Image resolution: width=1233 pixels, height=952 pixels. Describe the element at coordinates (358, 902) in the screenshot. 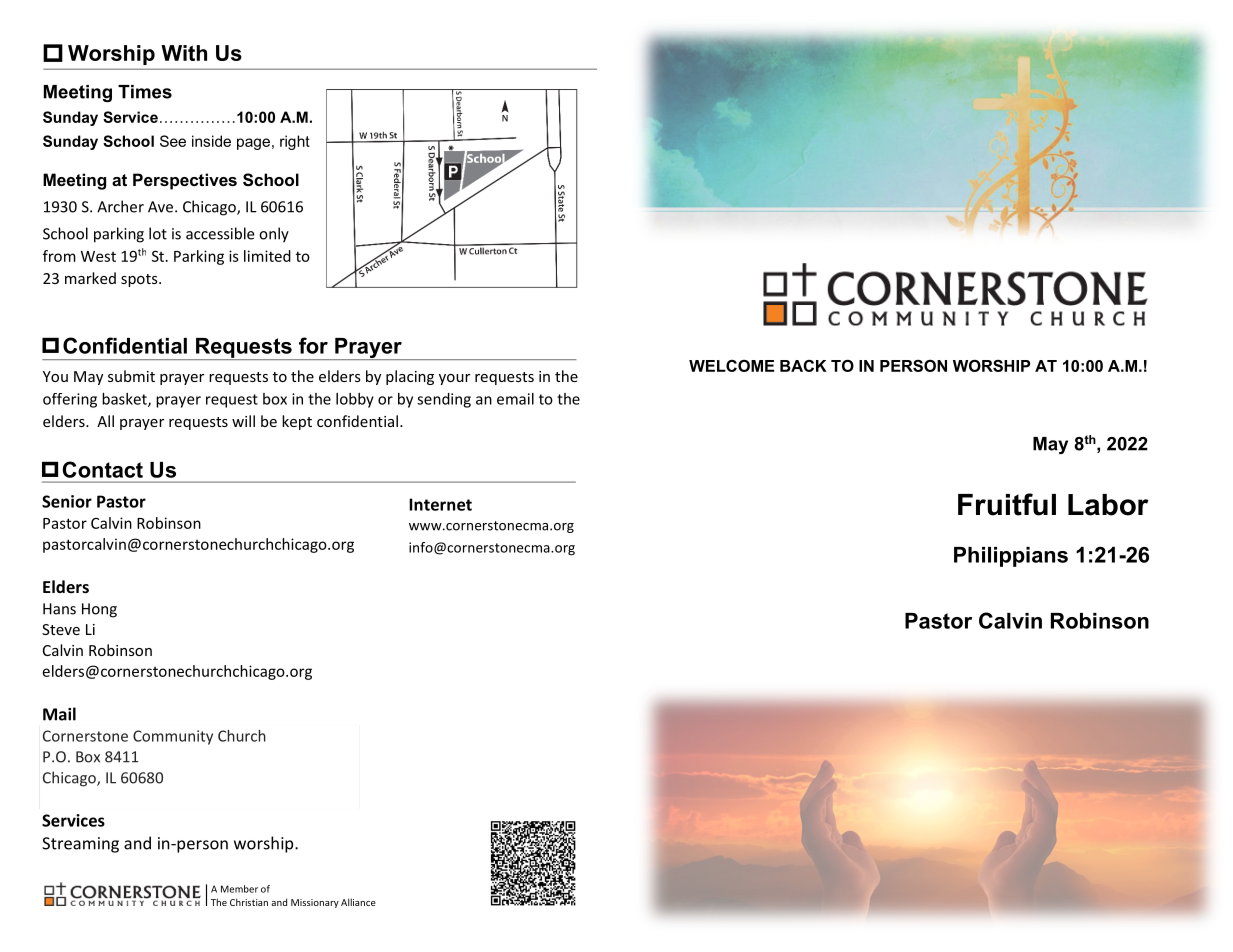

I see `Alliance` at that location.
